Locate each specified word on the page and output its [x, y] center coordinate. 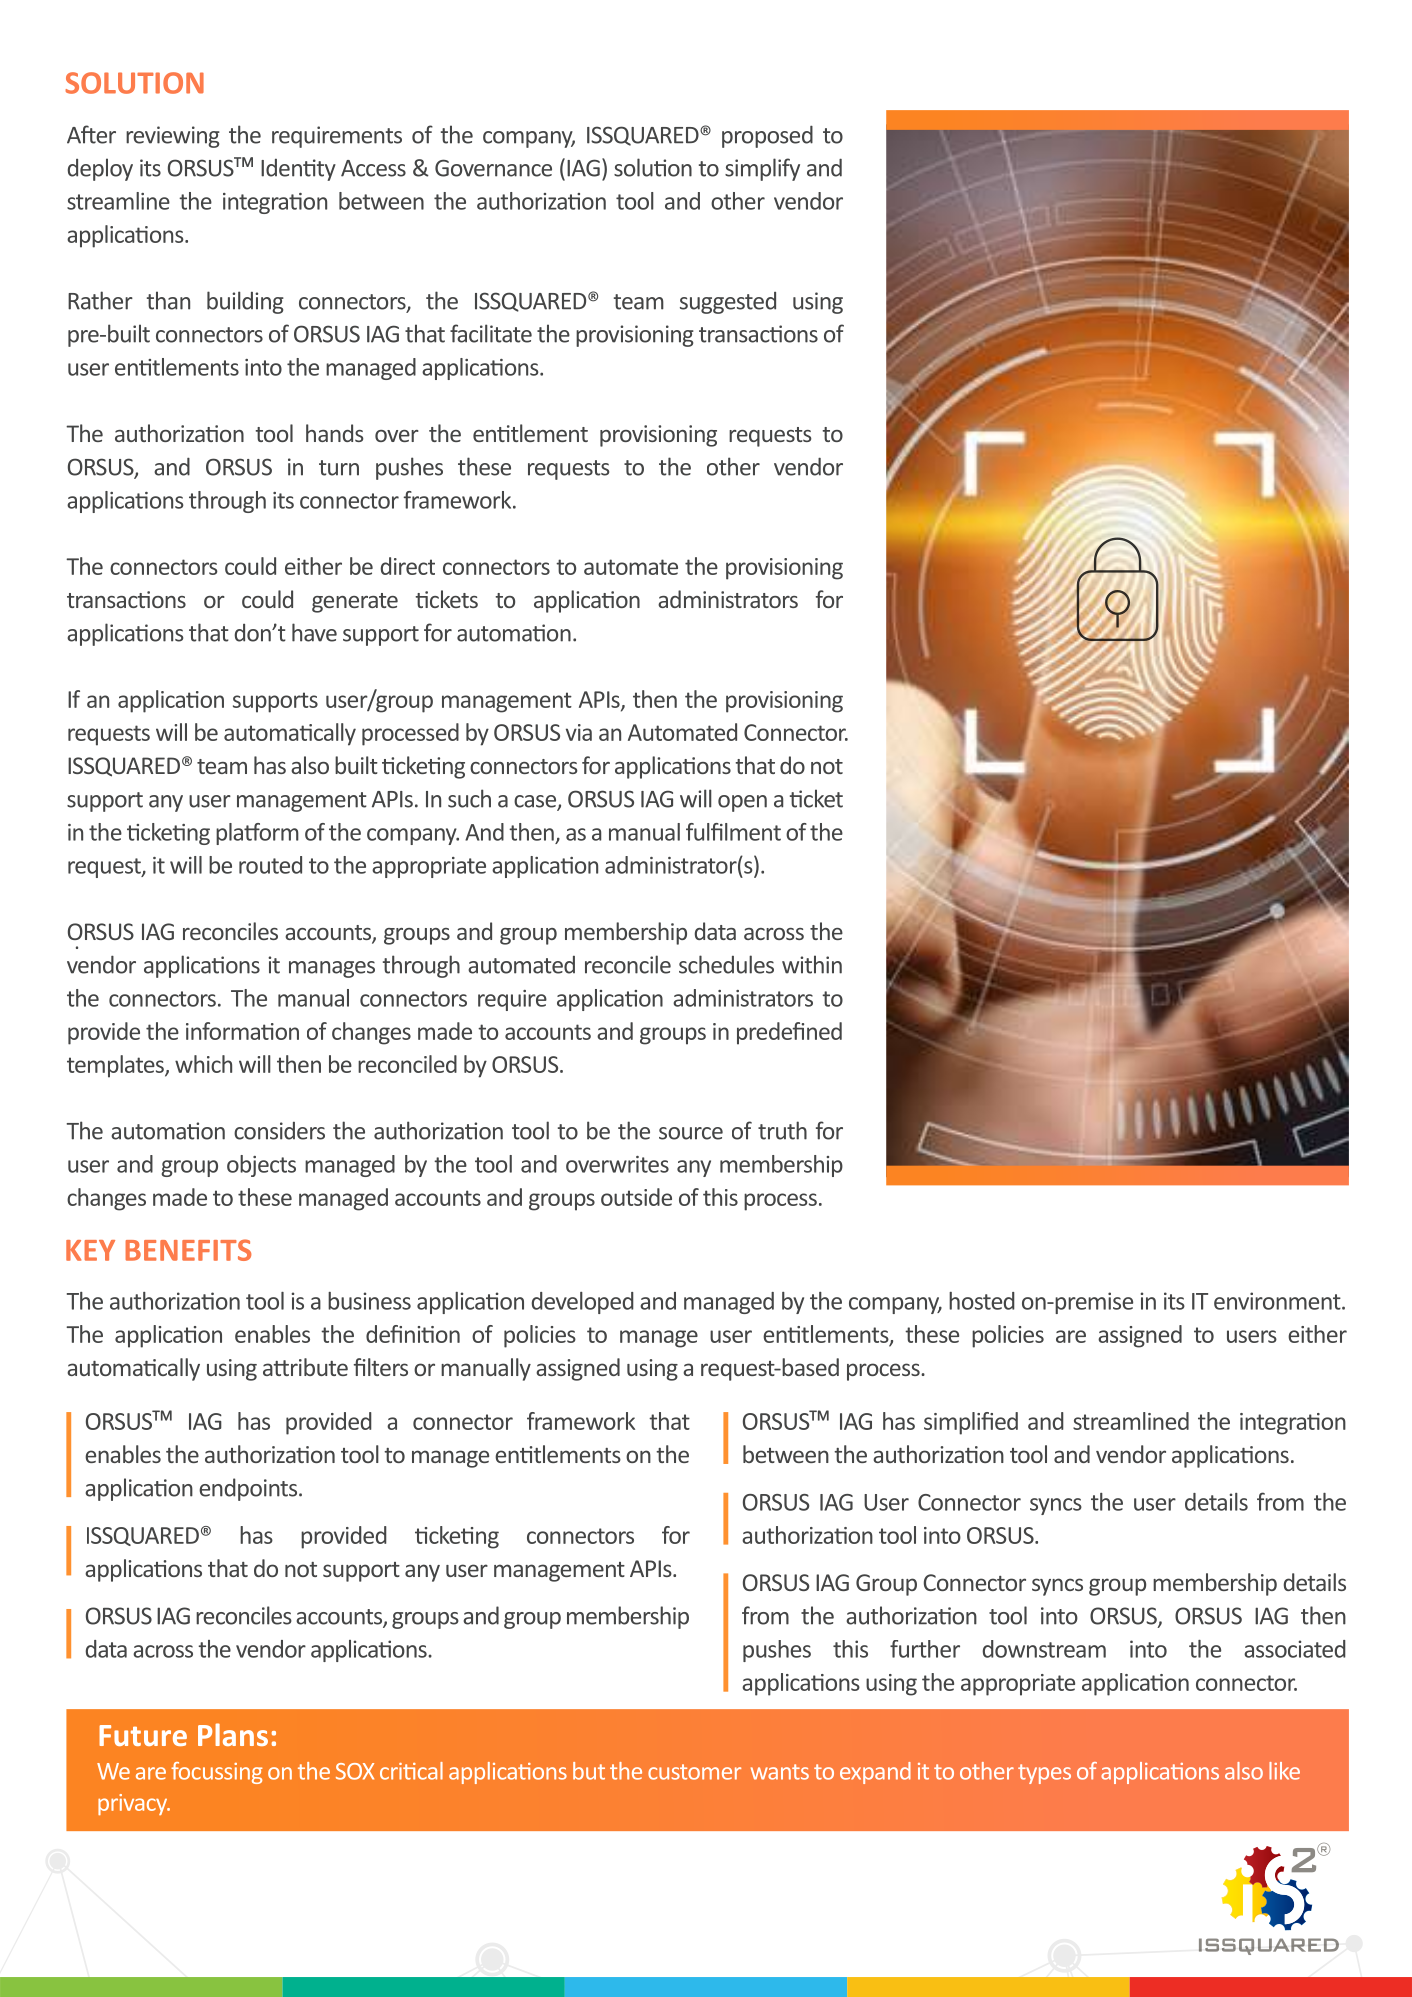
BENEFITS [188, 1250]
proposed [767, 136]
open [742, 803]
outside [636, 1197]
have [314, 632]
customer [694, 1772]
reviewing [173, 137]
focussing [217, 1773]
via [579, 732]
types [1044, 1774]
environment [1278, 1301]
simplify [762, 169]
